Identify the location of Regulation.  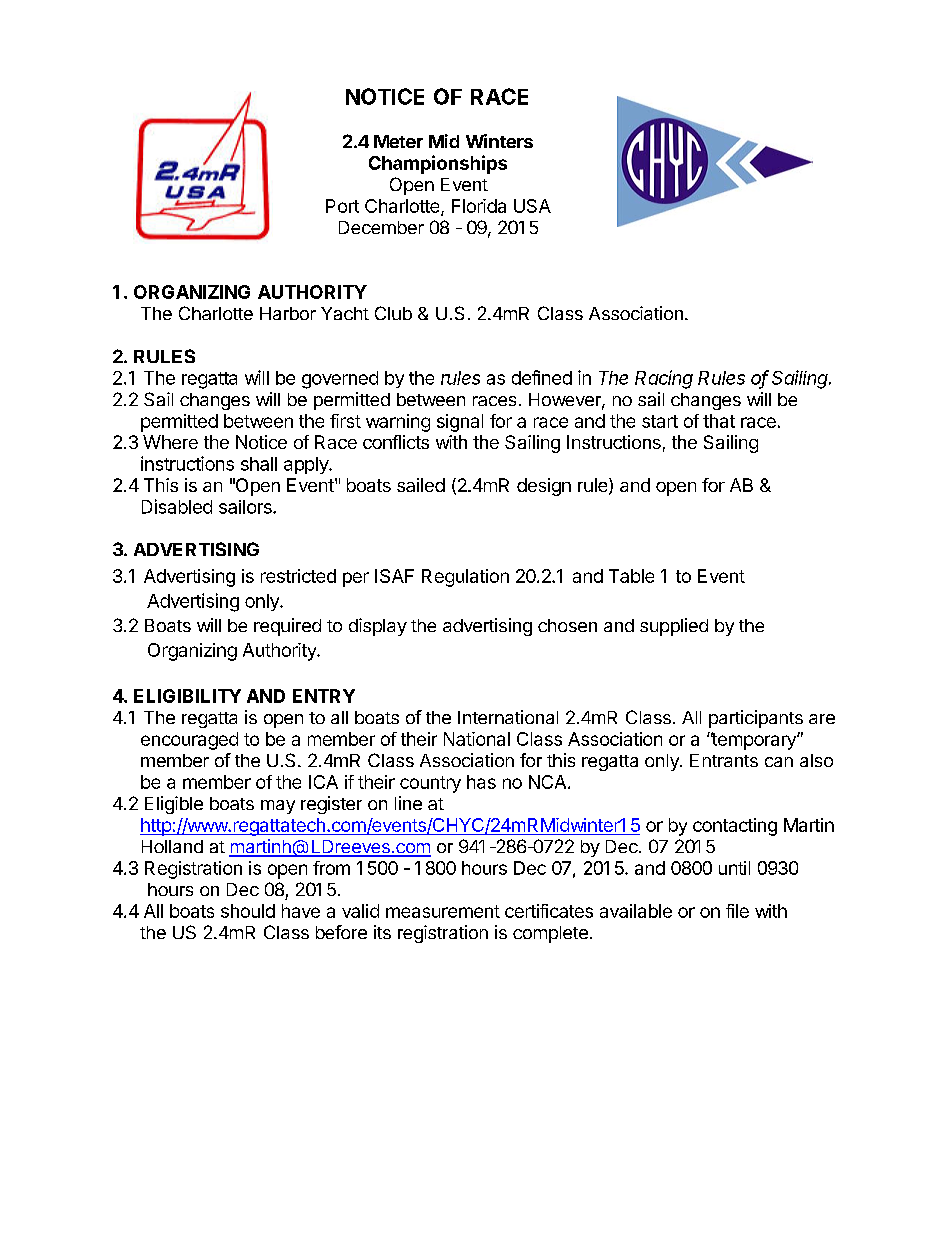
(465, 578).
